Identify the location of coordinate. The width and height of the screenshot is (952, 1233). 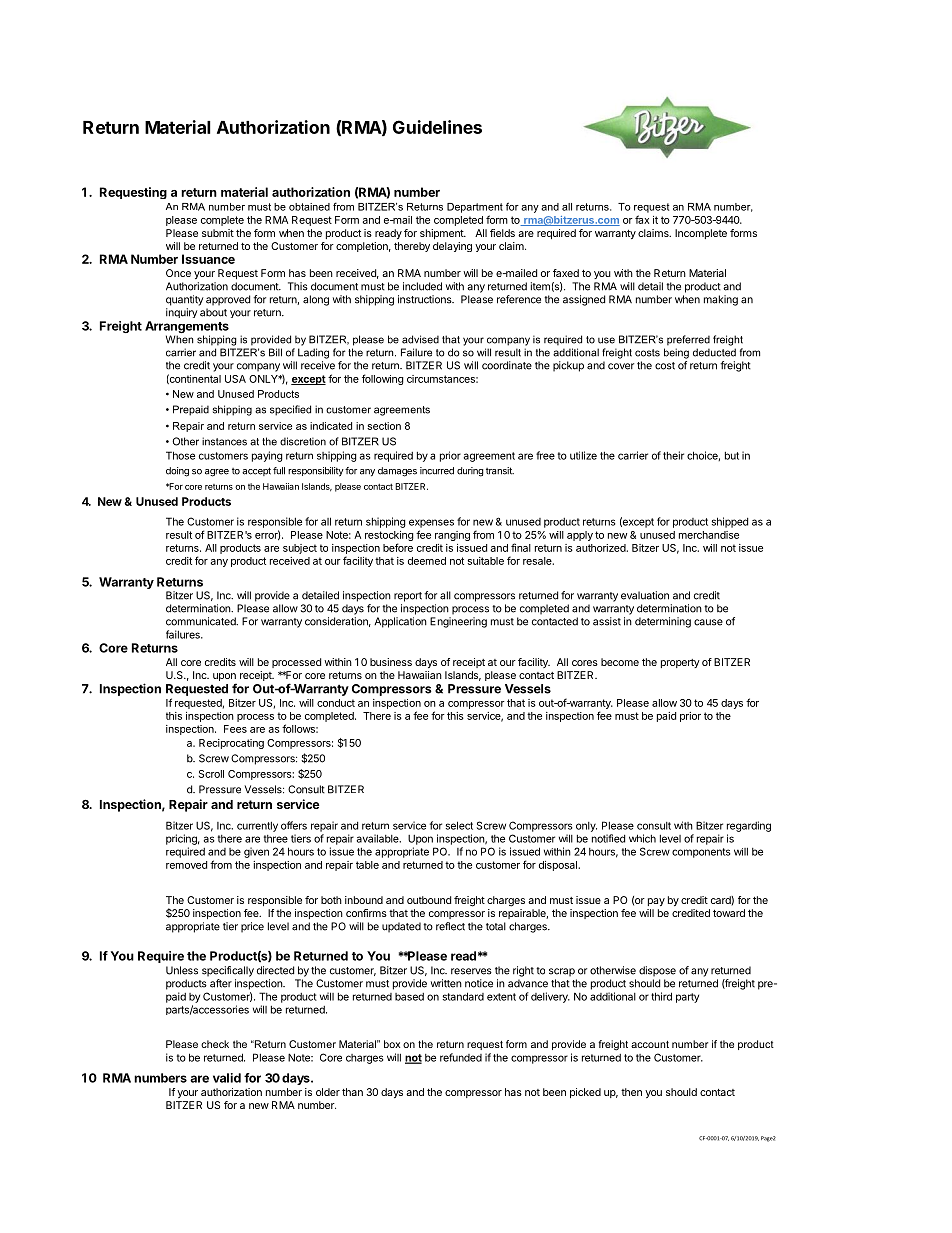
(507, 365).
